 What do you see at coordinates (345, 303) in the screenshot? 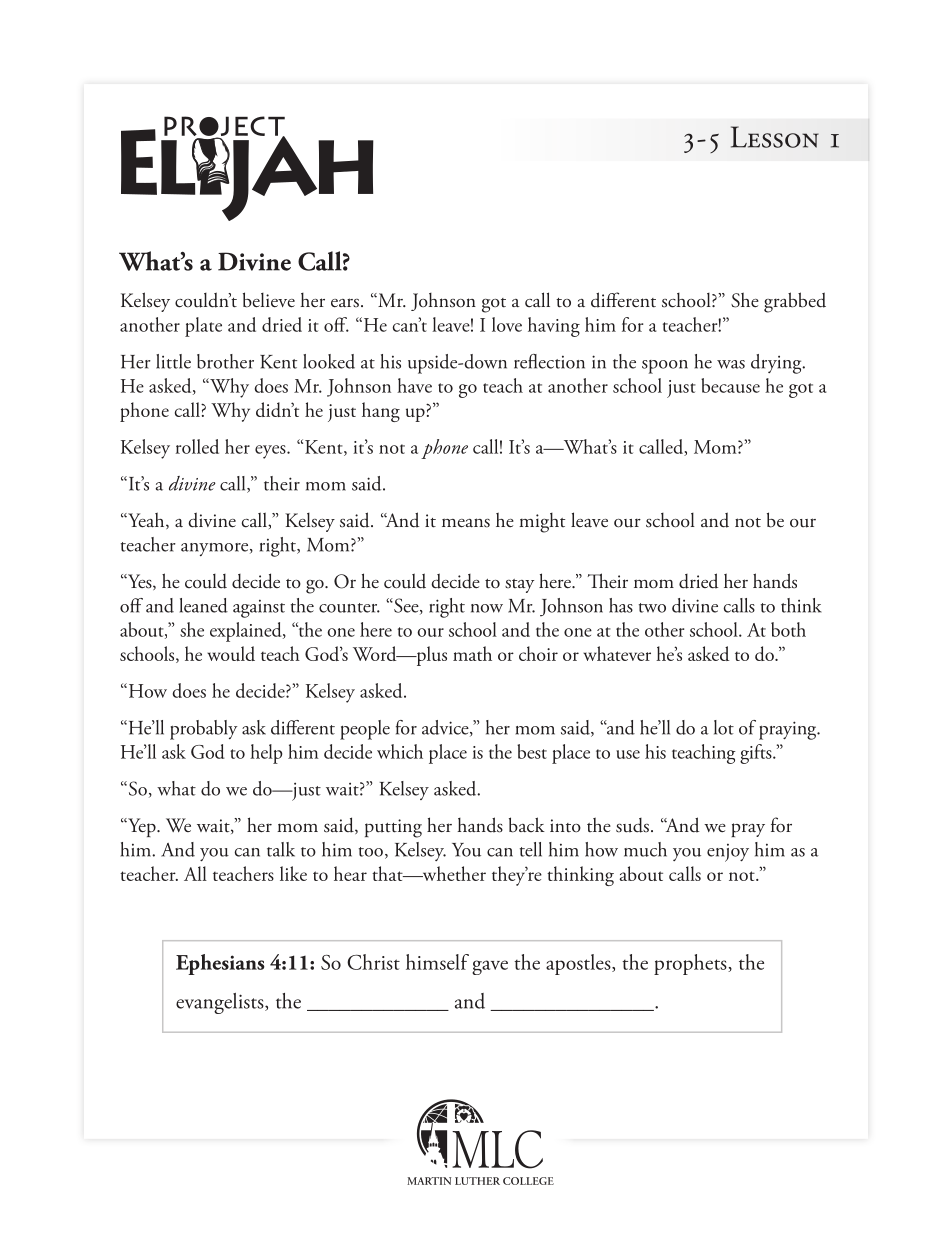
I see `ears` at bounding box center [345, 303].
